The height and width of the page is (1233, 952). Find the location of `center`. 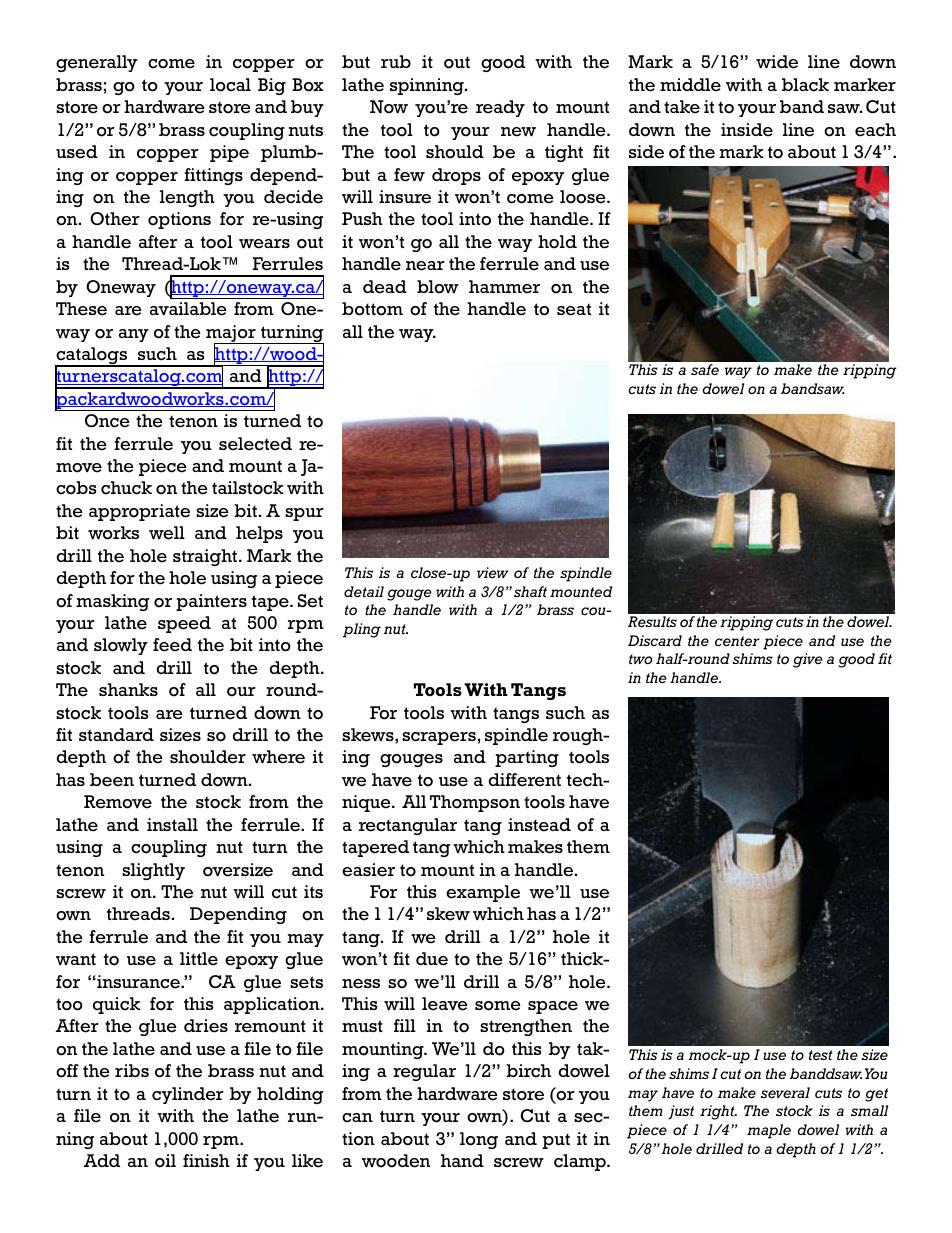

center is located at coordinates (737, 641).
